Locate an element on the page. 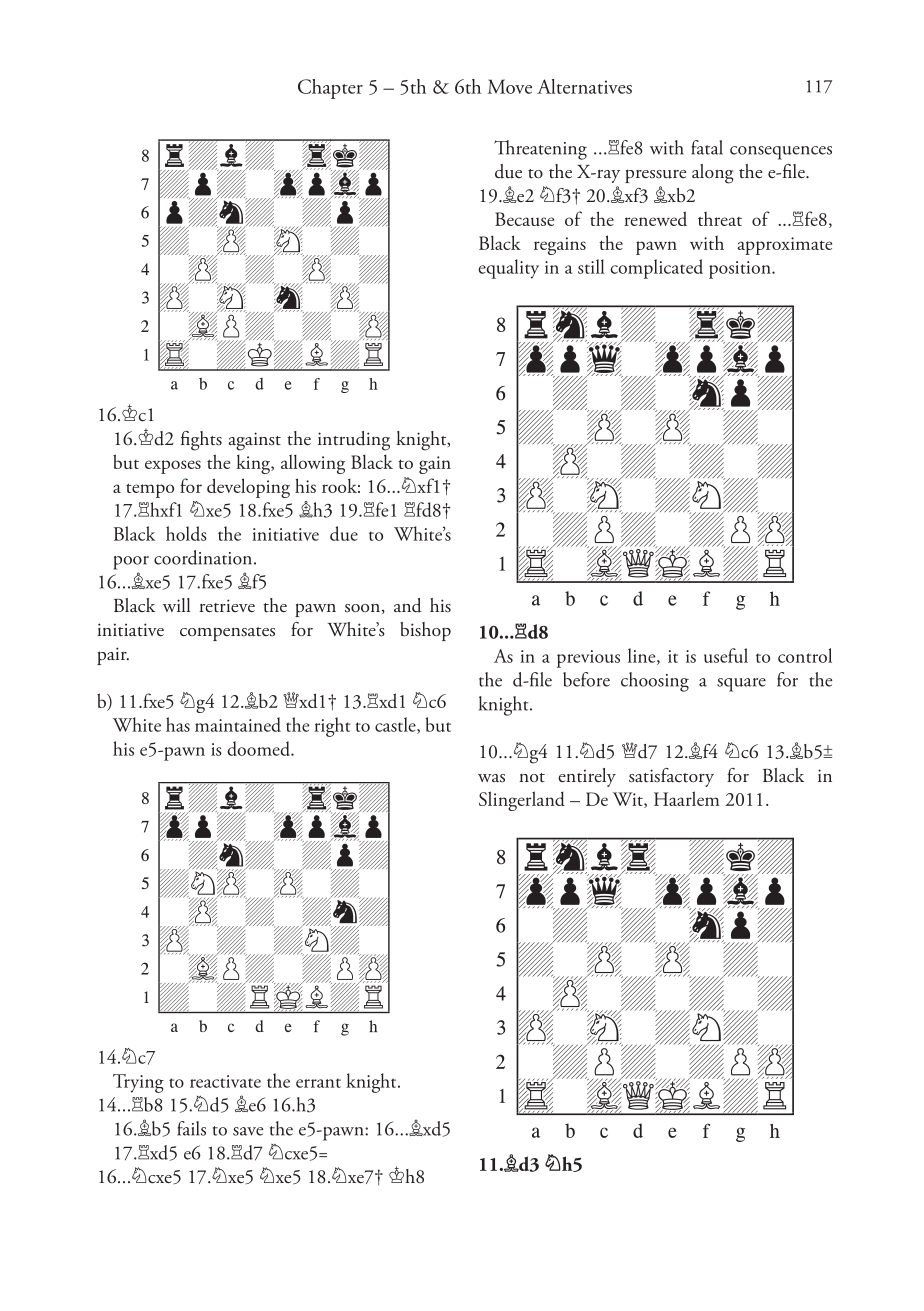 Image resolution: width=924 pixels, height=1311 pixels. Chapter is located at coordinates (330, 89).
